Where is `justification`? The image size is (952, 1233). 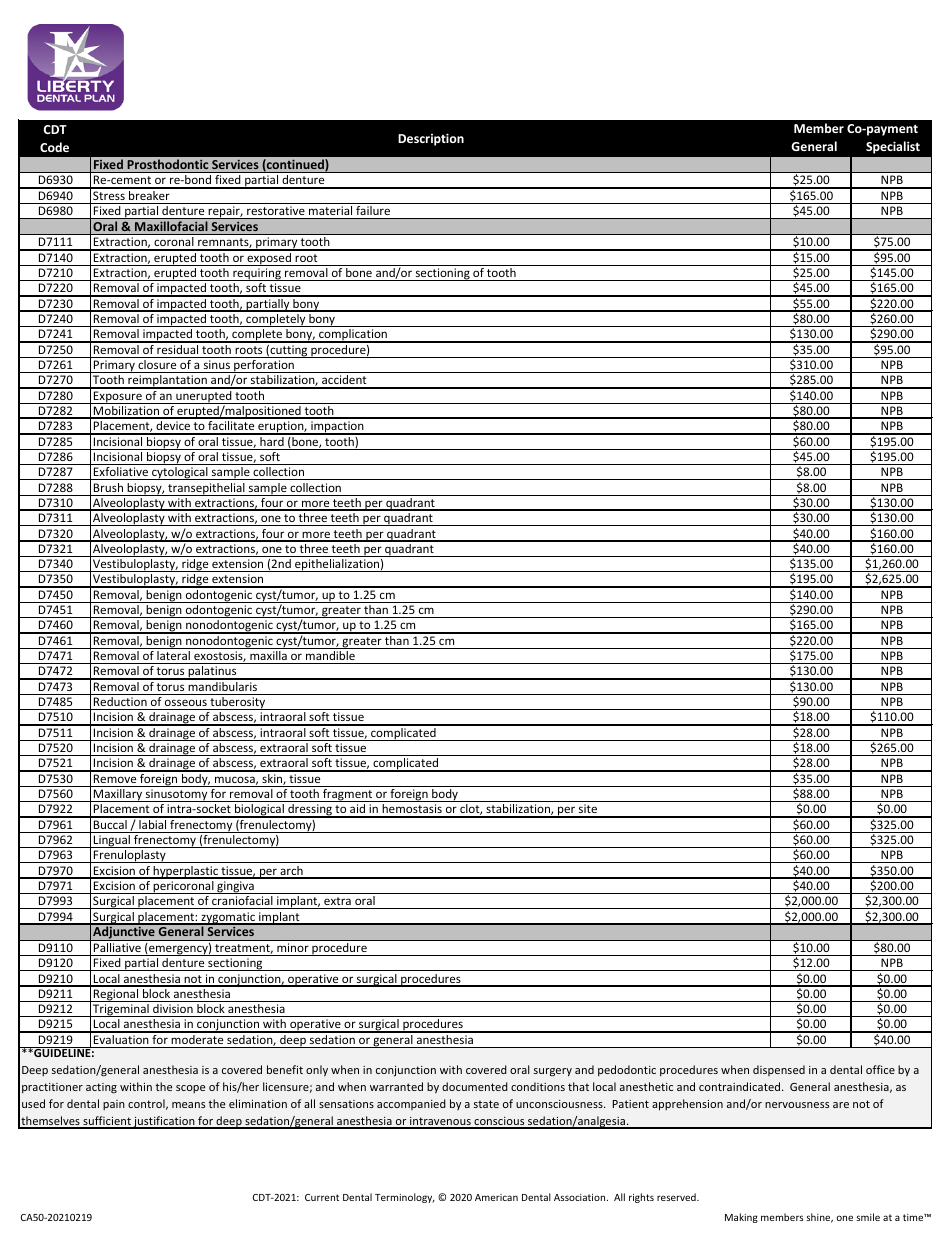 justification is located at coordinates (164, 1122).
